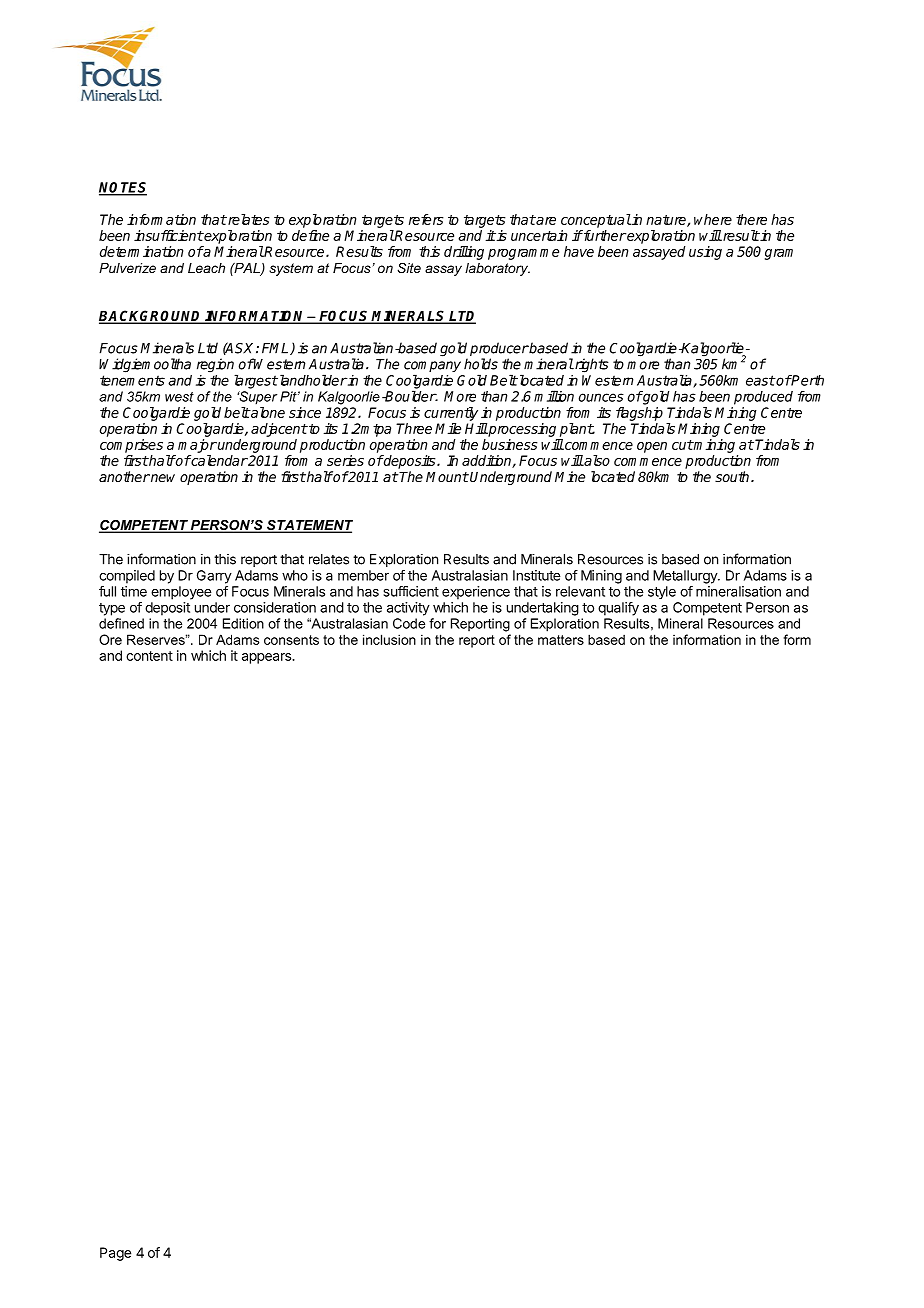 The width and height of the document is (924, 1308). What do you see at coordinates (206, 268) in the document?
I see `Leach` at bounding box center [206, 268].
